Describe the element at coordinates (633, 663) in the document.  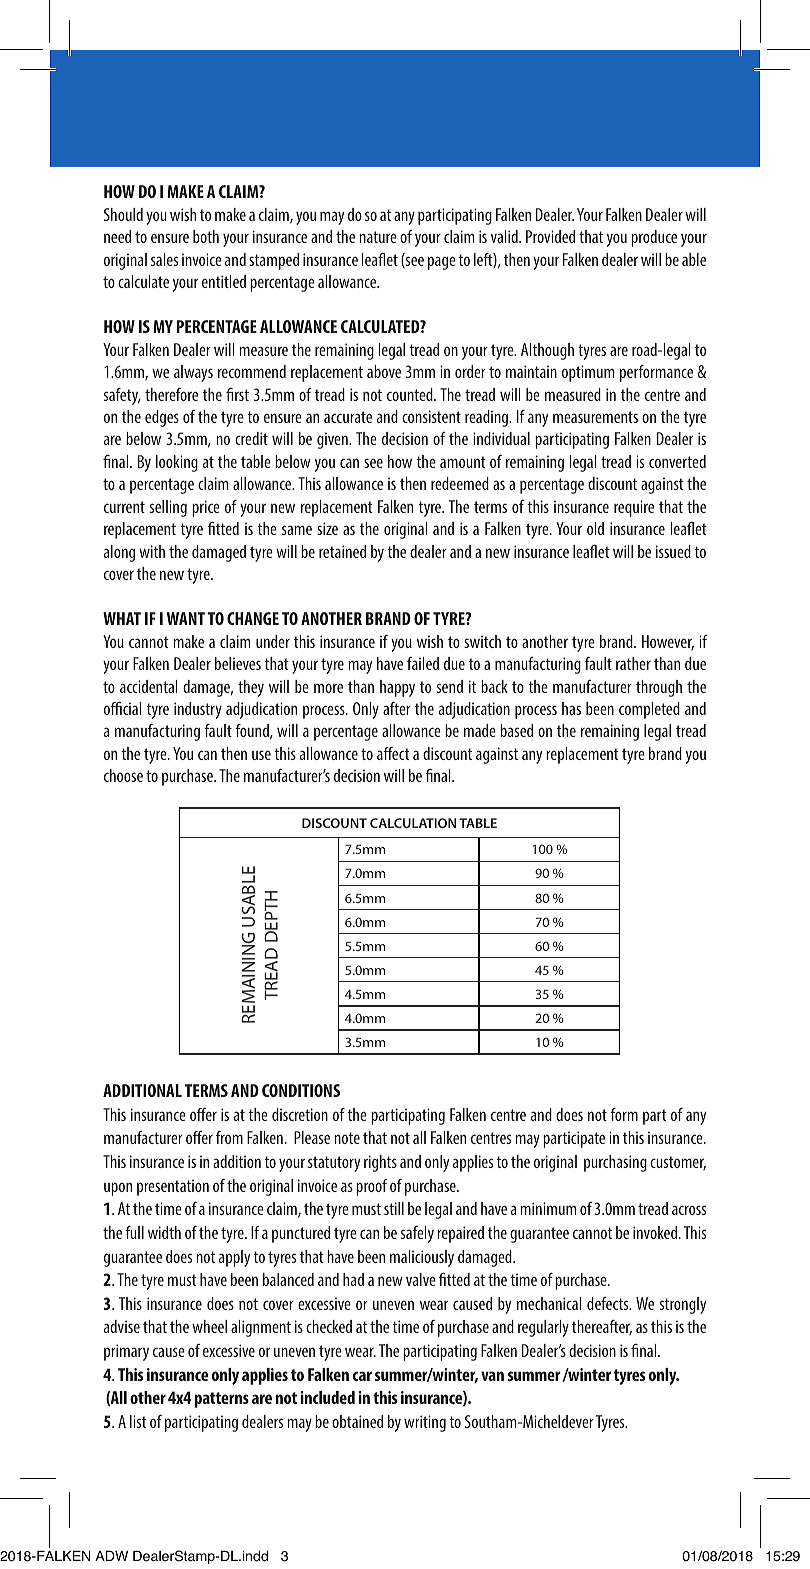
I see `rather` at that location.
